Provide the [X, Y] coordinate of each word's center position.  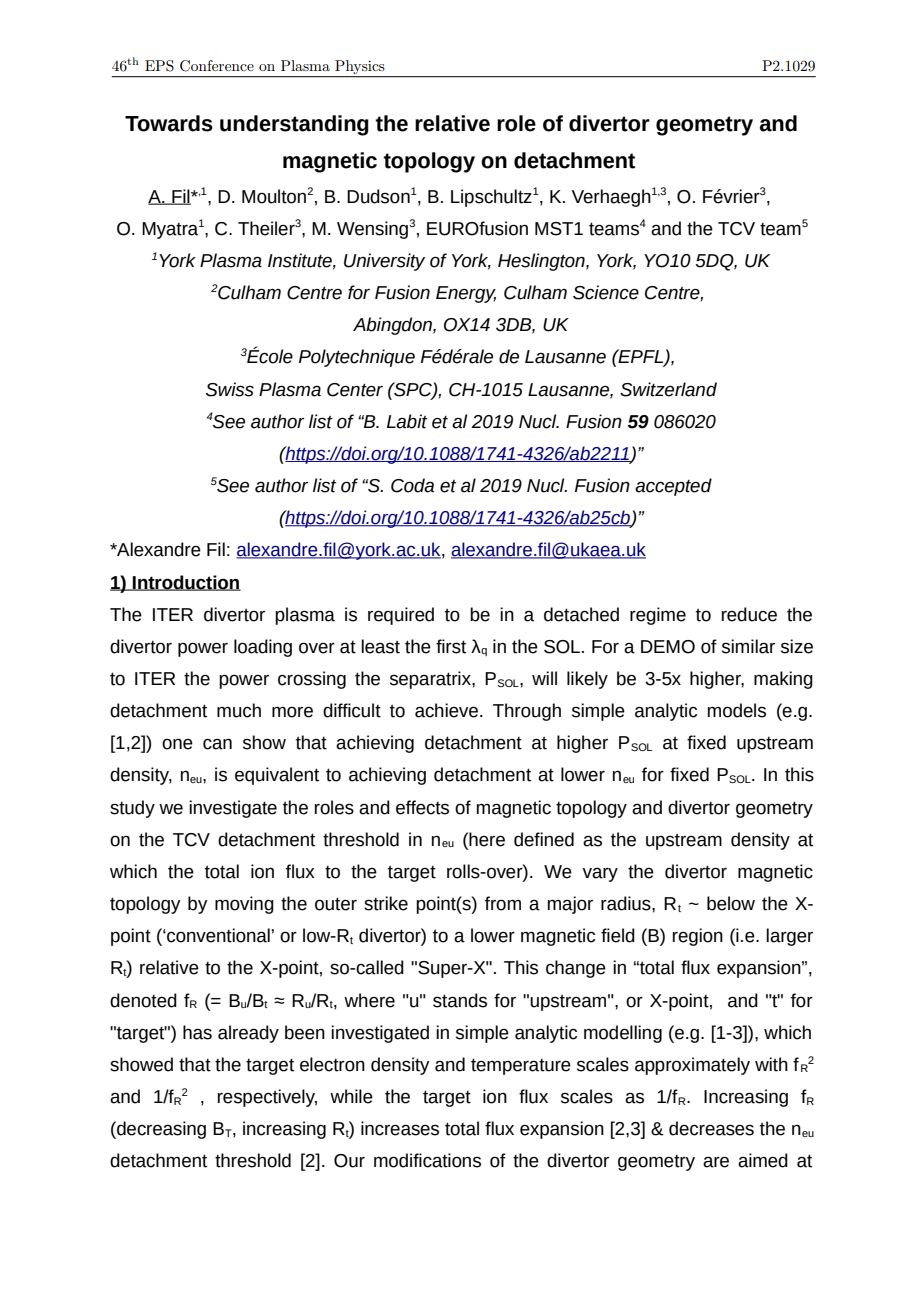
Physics [359, 67]
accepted [673, 487]
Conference [217, 66]
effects [422, 807]
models [737, 710]
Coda [412, 485]
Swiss [230, 389]
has [197, 1032]
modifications [427, 1160]
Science [606, 292]
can [217, 744]
